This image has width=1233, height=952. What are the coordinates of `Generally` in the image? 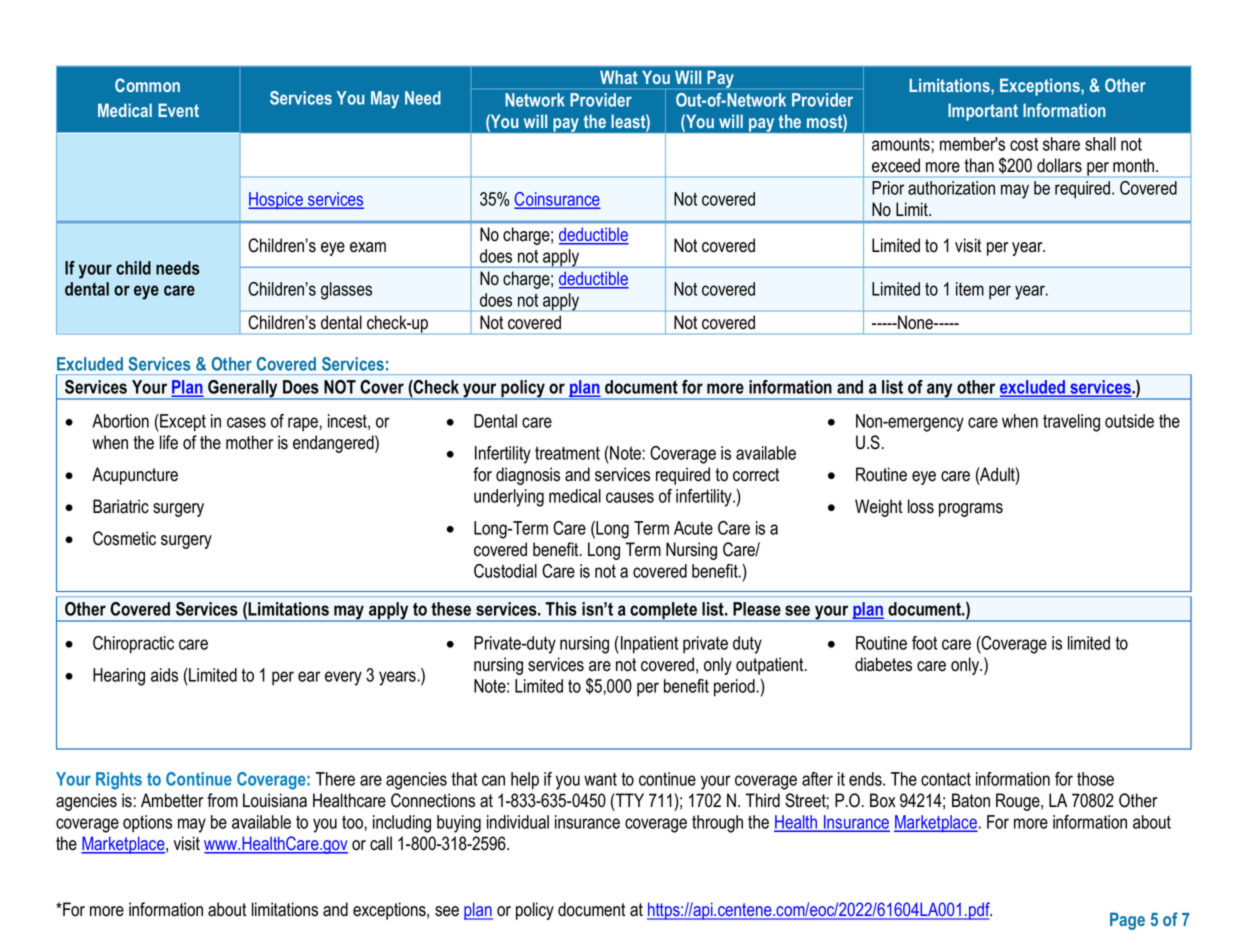 It's located at (243, 390).
